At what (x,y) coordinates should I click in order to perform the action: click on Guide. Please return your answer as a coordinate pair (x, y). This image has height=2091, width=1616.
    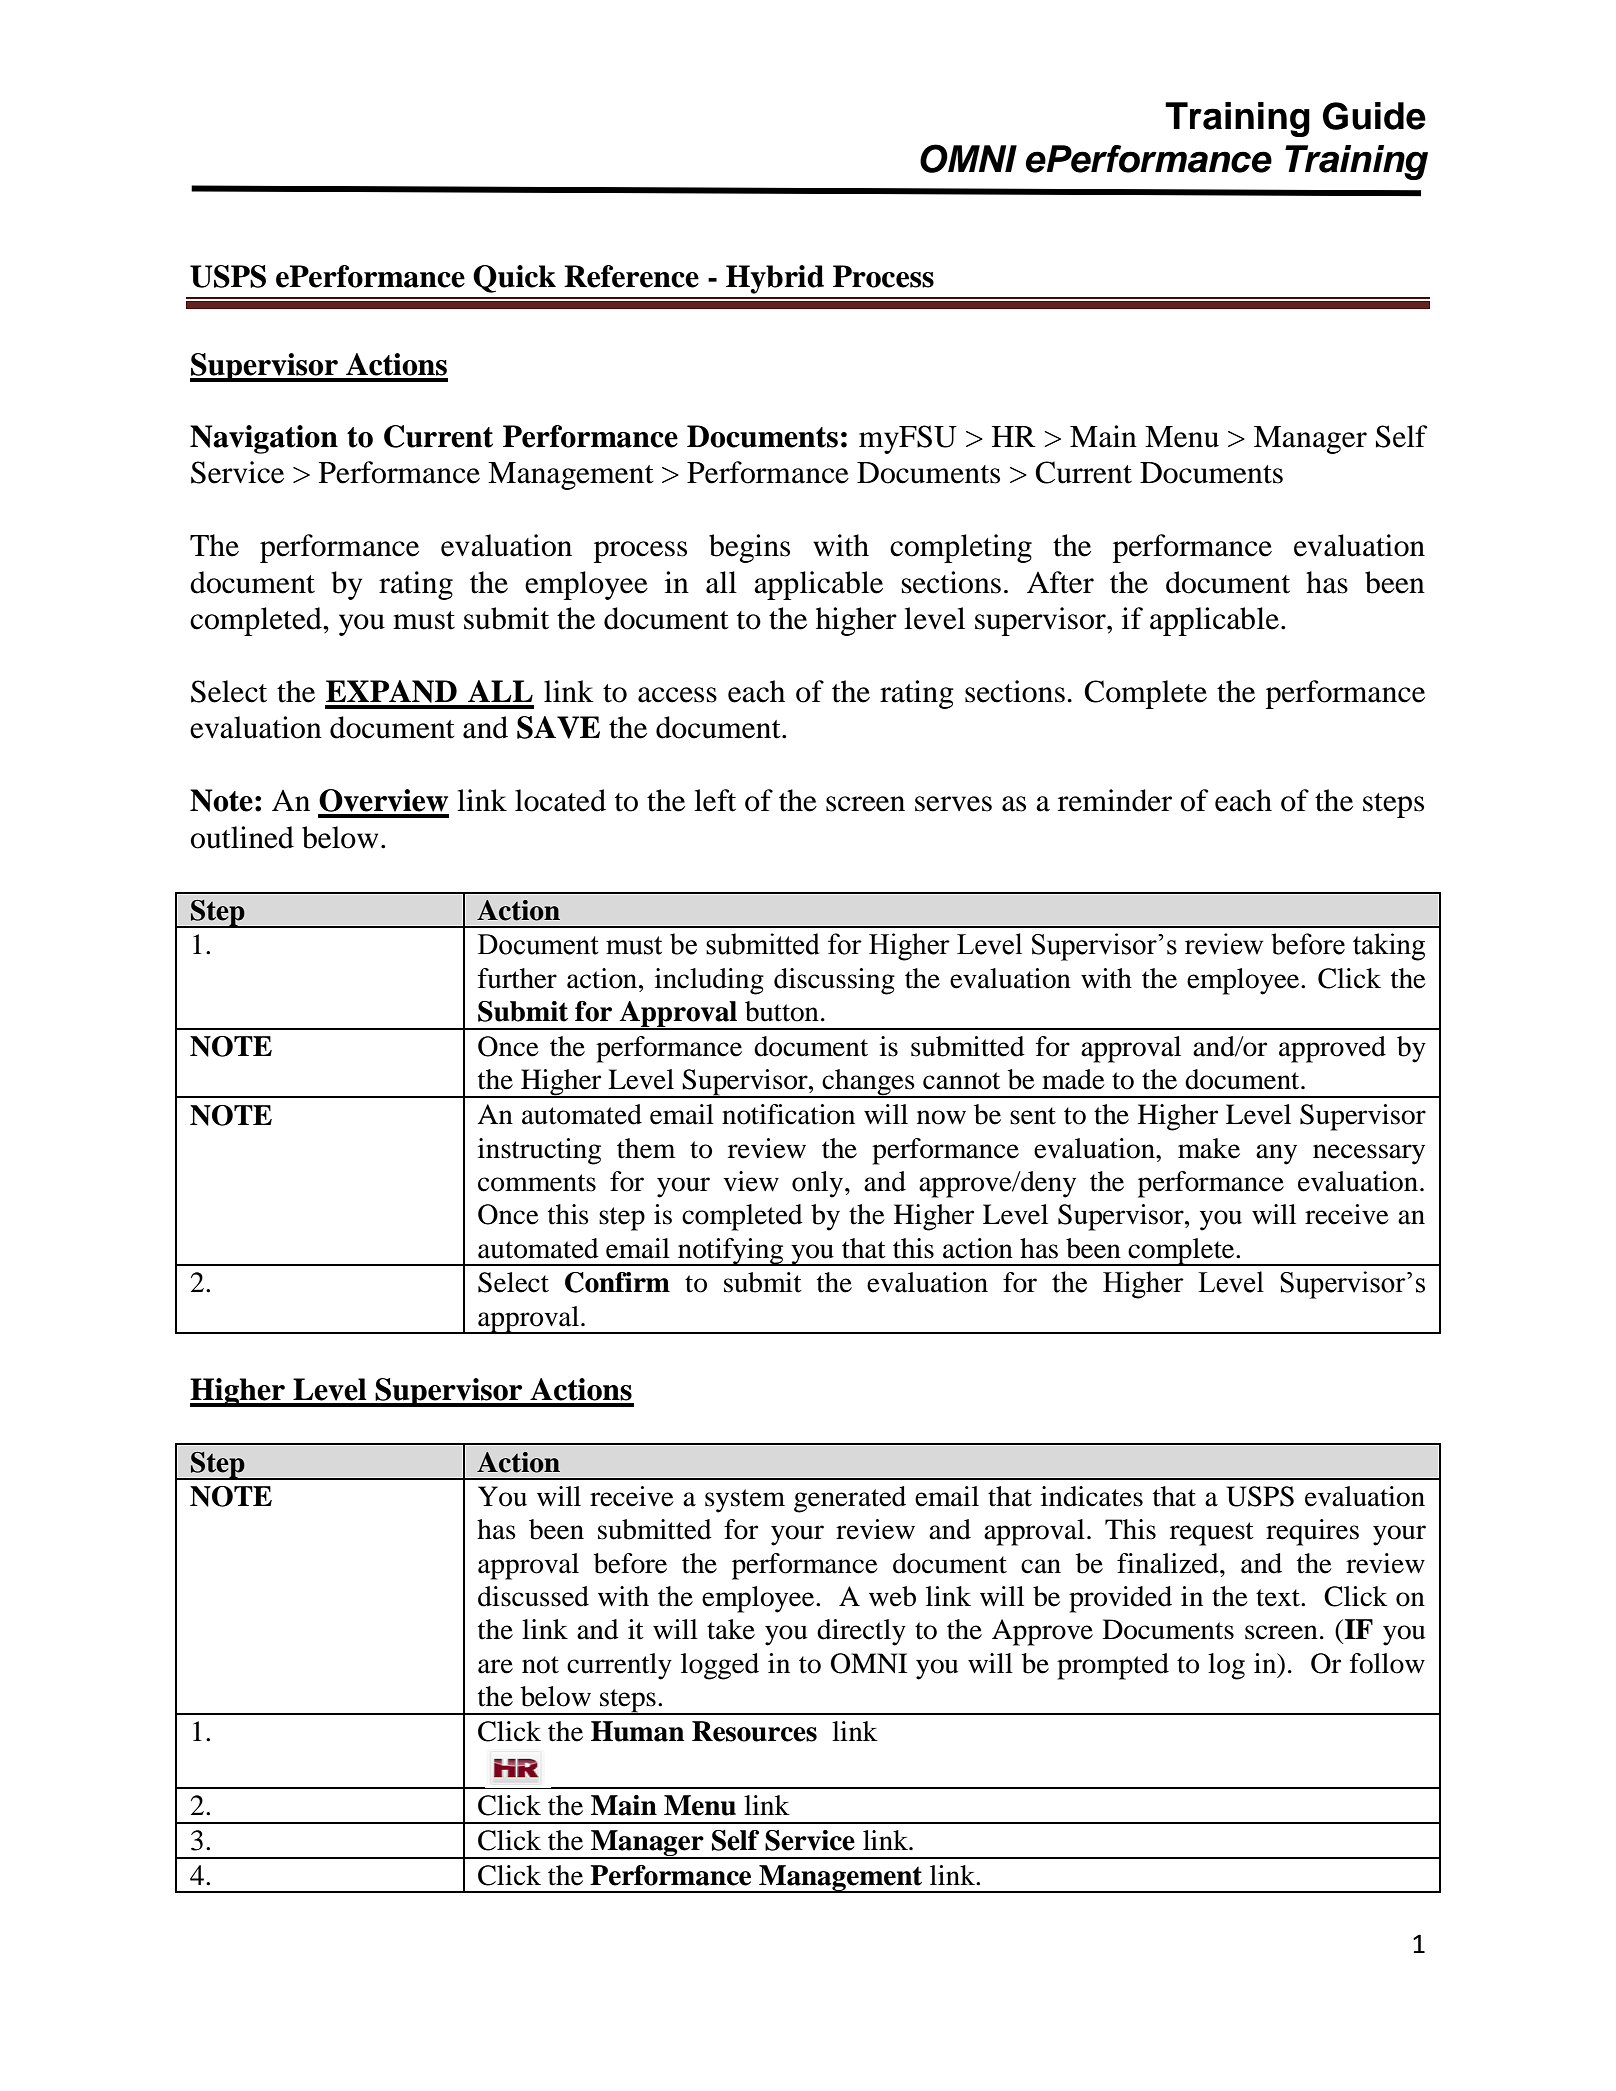
    Looking at the image, I should click on (1374, 116).
